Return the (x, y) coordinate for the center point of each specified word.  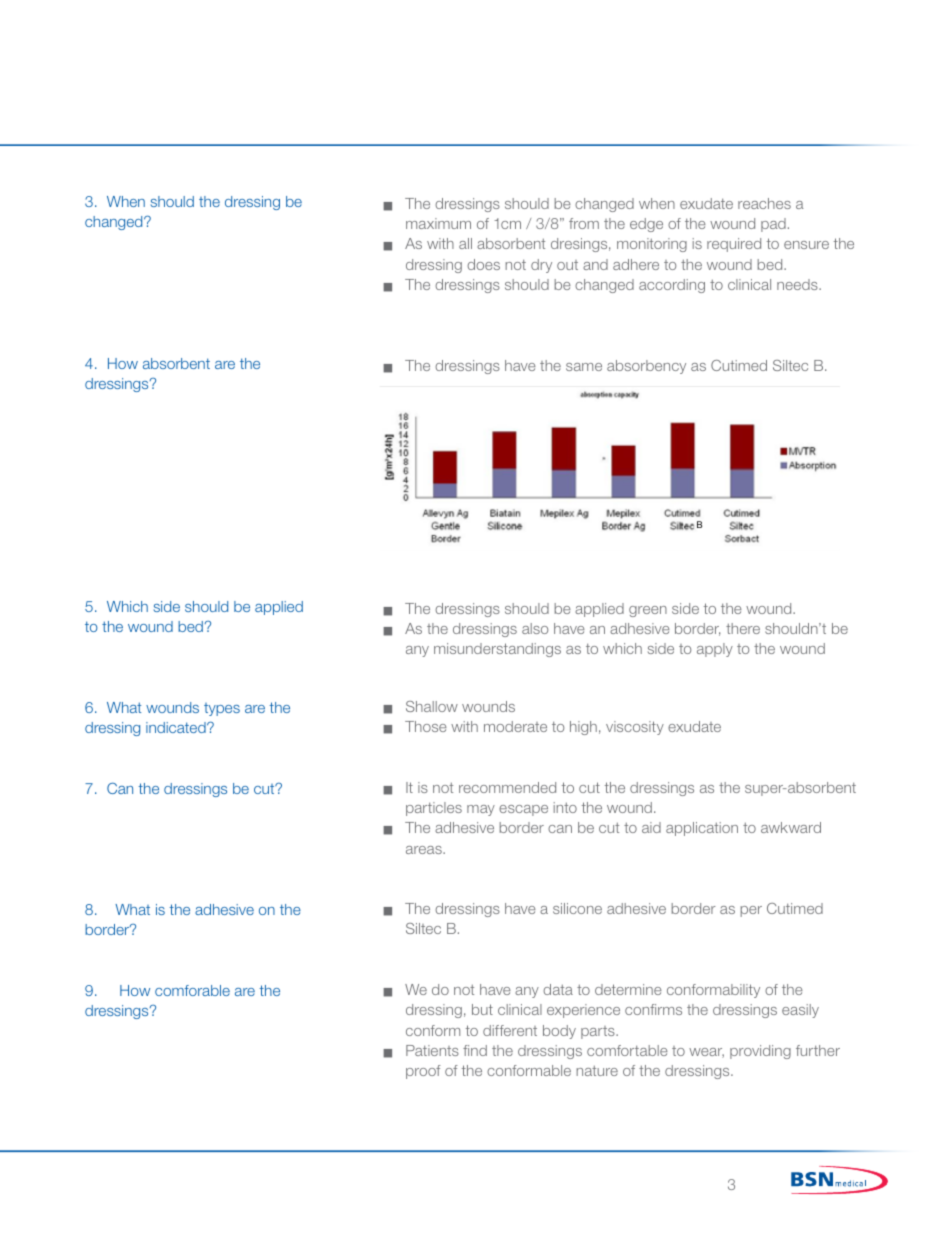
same (584, 367)
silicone (577, 908)
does (483, 264)
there (743, 628)
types (222, 709)
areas (425, 850)
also (535, 628)
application (702, 829)
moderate (515, 726)
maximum (438, 223)
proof (423, 1072)
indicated (177, 727)
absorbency (646, 367)
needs (798, 284)
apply (715, 650)
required (734, 245)
